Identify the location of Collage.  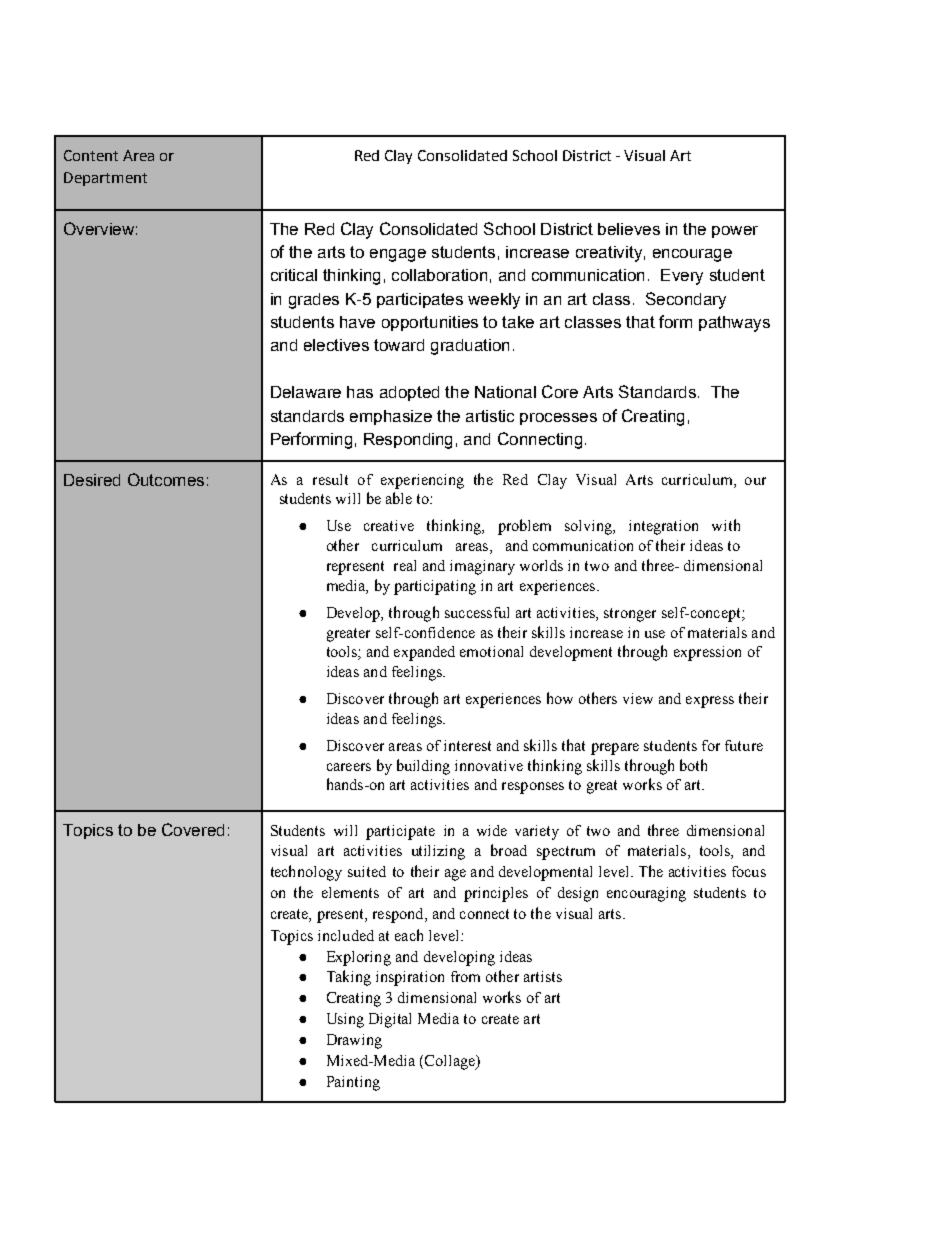
(451, 1062).
